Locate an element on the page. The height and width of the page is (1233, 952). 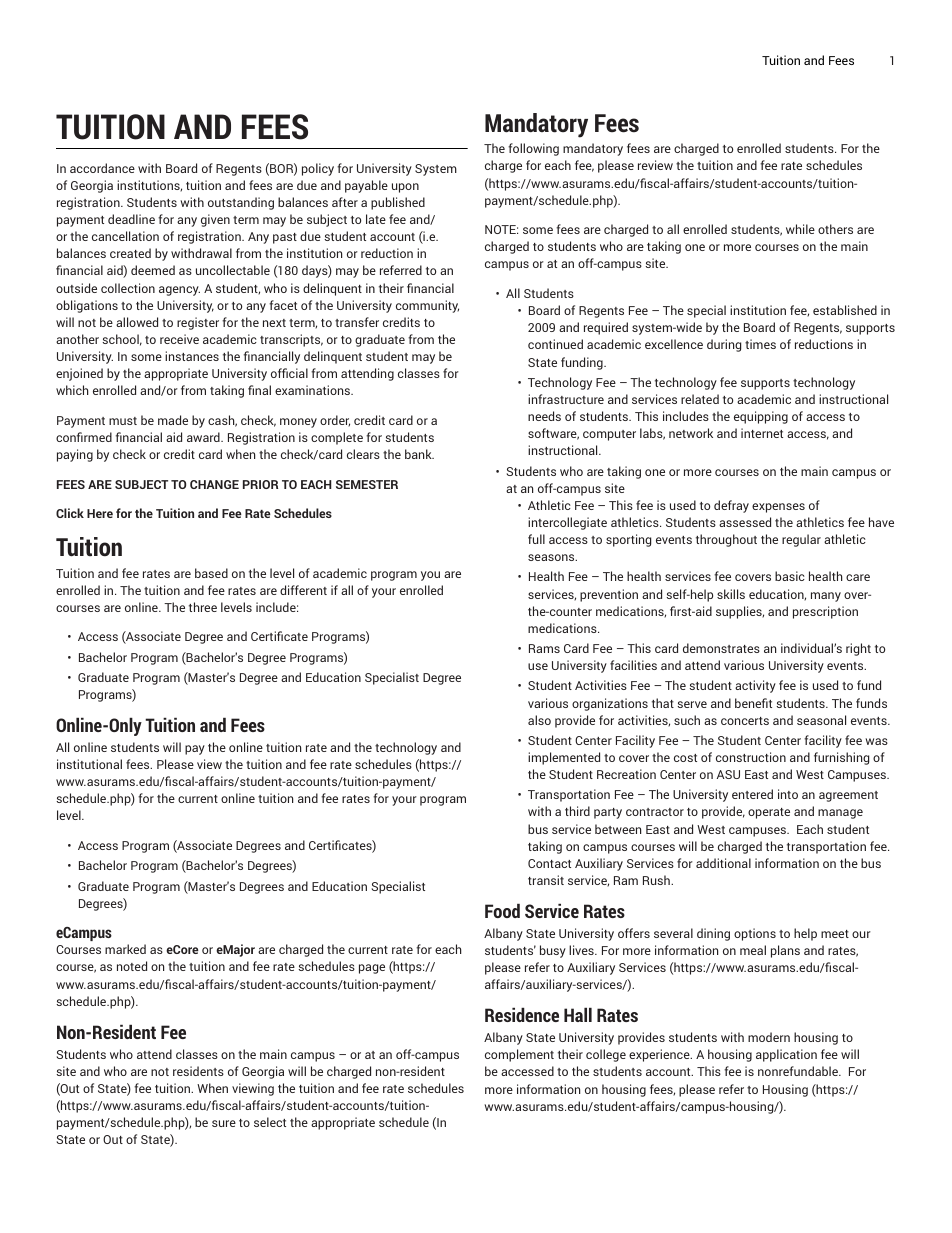
upon is located at coordinates (405, 188).
